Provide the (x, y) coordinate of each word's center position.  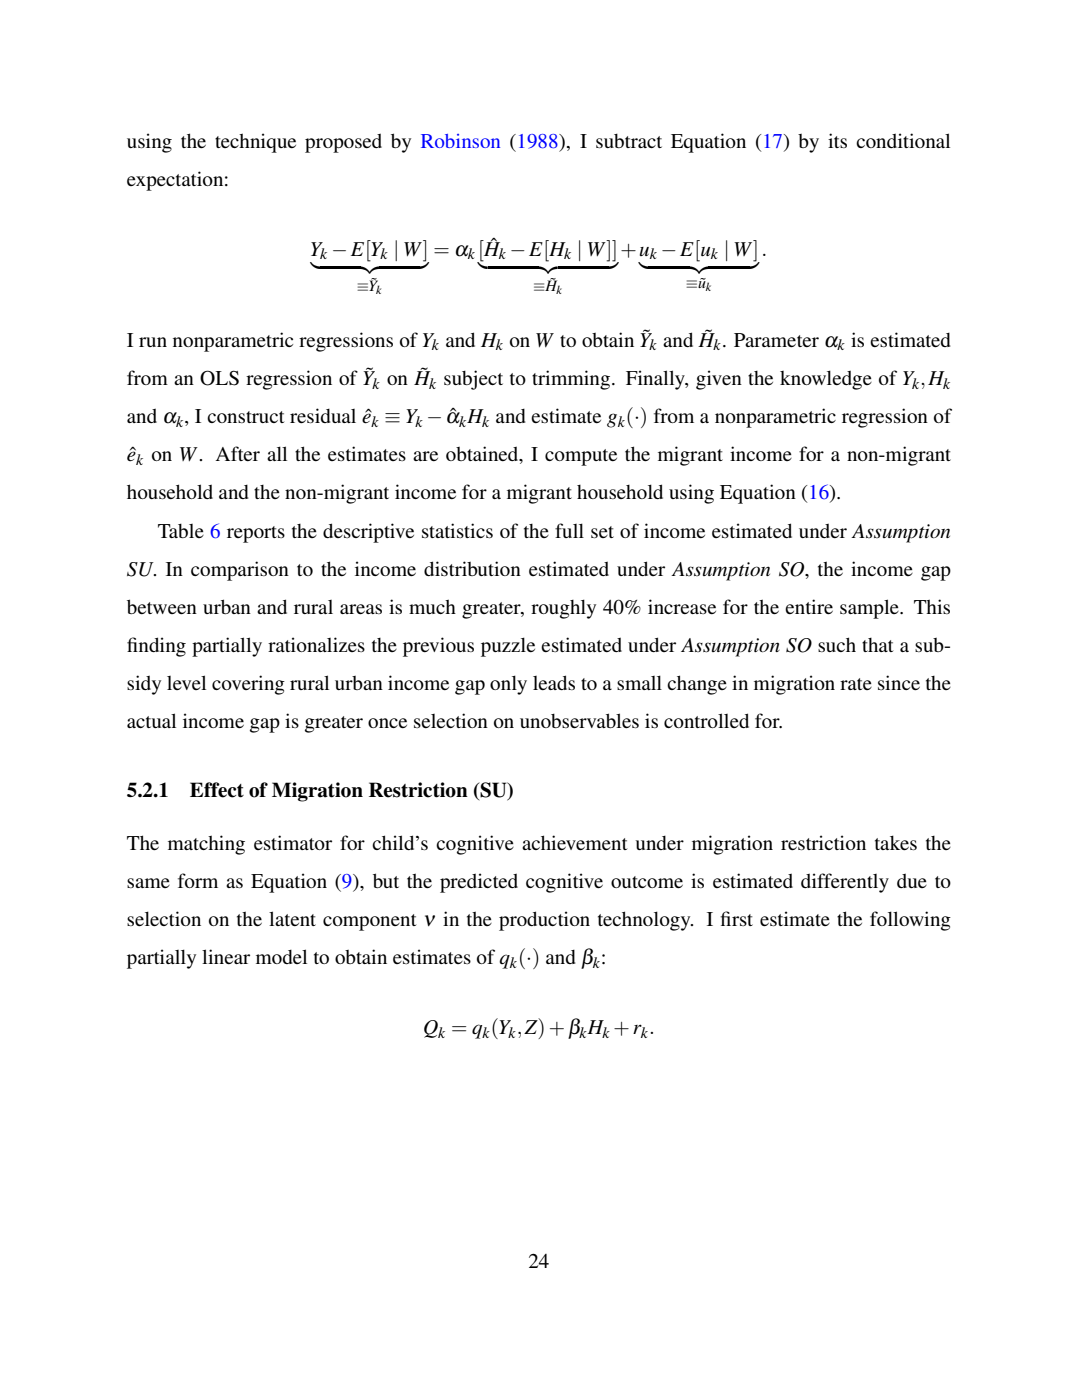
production (544, 921)
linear (226, 956)
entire (809, 606)
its (837, 140)
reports (256, 534)
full (569, 530)
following (910, 921)
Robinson (460, 141)
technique (255, 143)
